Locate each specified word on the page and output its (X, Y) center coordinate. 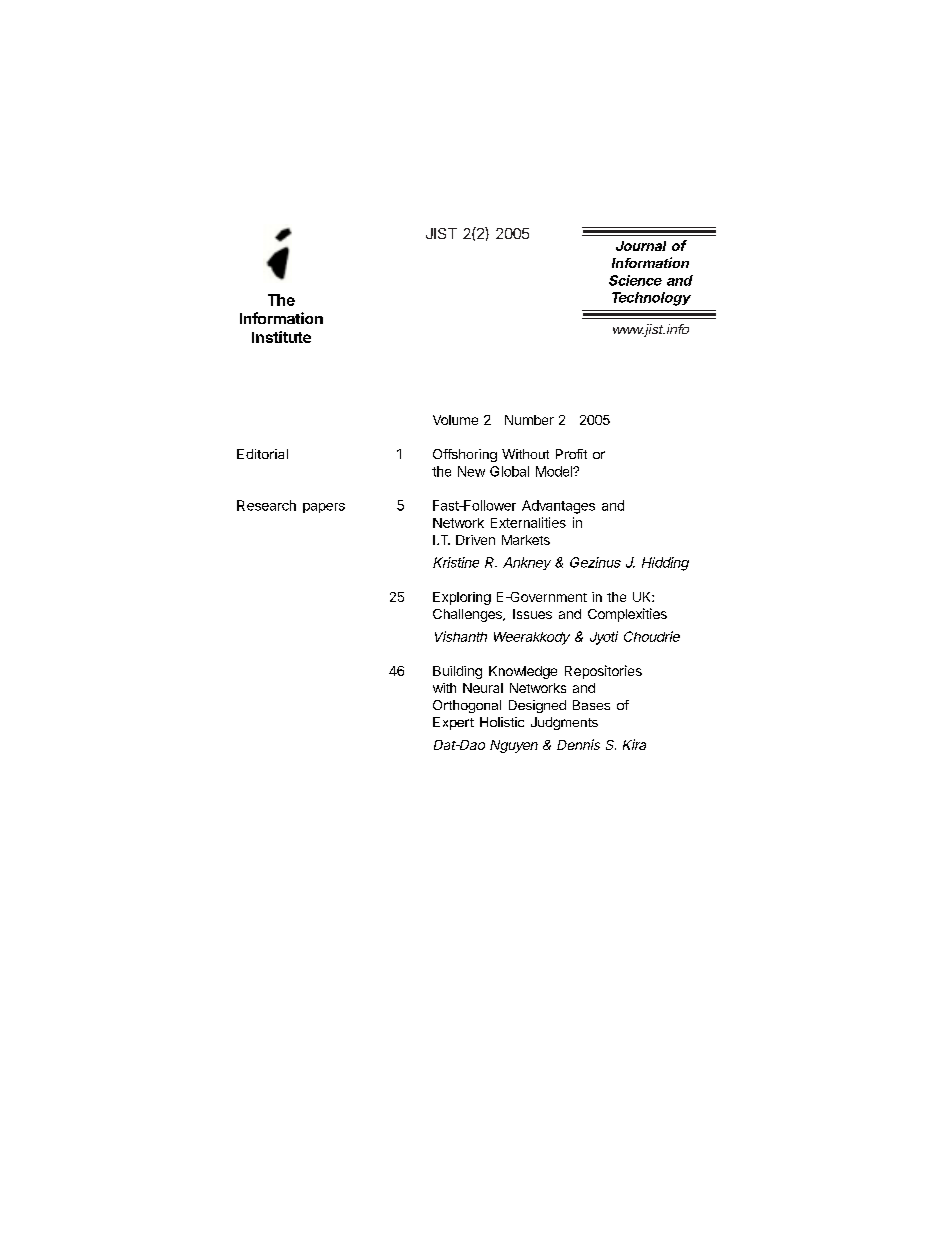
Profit (571, 454)
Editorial (262, 454)
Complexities (627, 615)
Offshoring (465, 455)
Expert (453, 723)
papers (324, 508)
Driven (475, 540)
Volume (455, 420)
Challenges (468, 615)
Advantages (558, 507)
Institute (281, 337)
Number (529, 420)
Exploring (462, 598)
